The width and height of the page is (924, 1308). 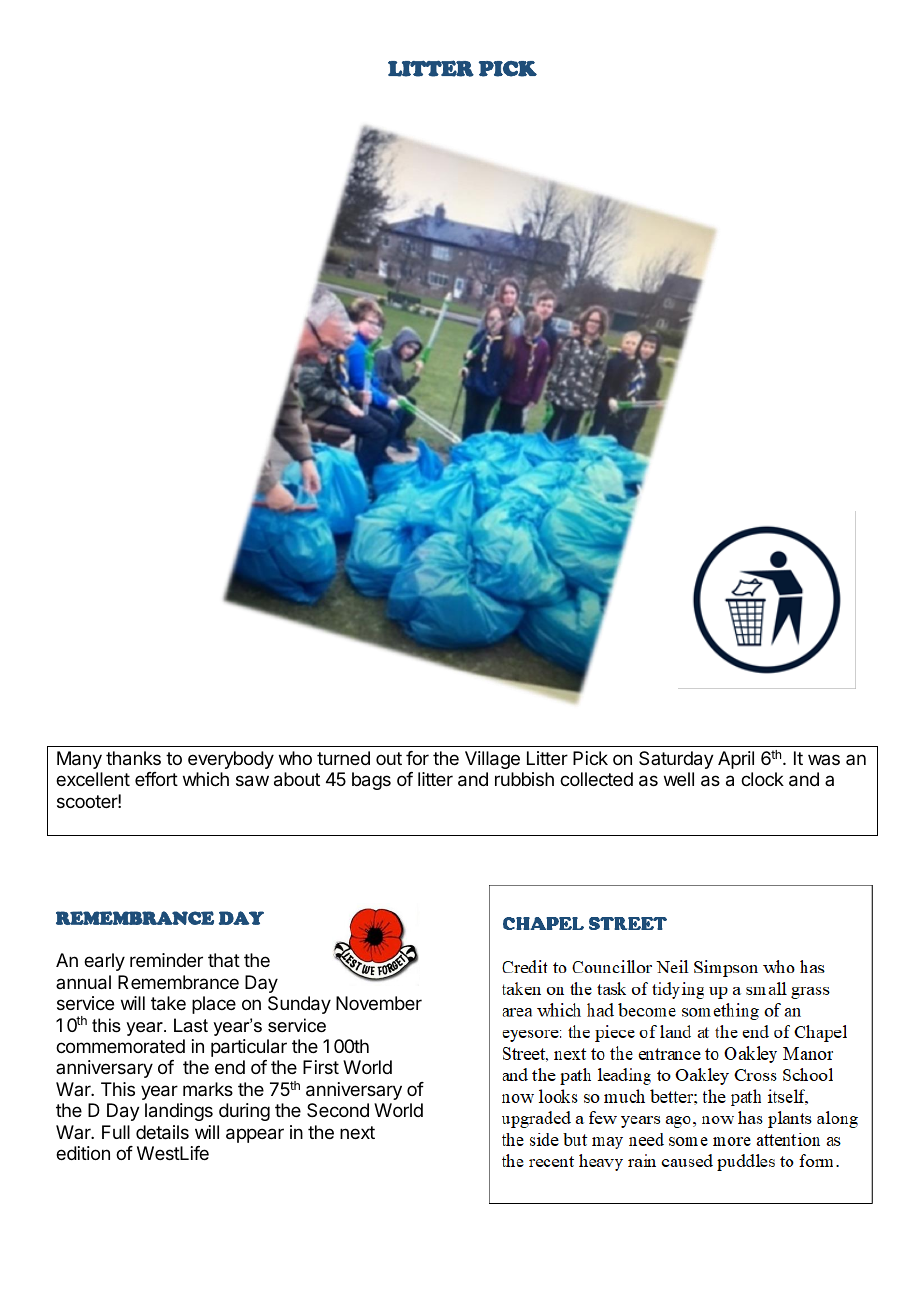 What do you see at coordinates (371, 781) in the page?
I see `bags` at bounding box center [371, 781].
